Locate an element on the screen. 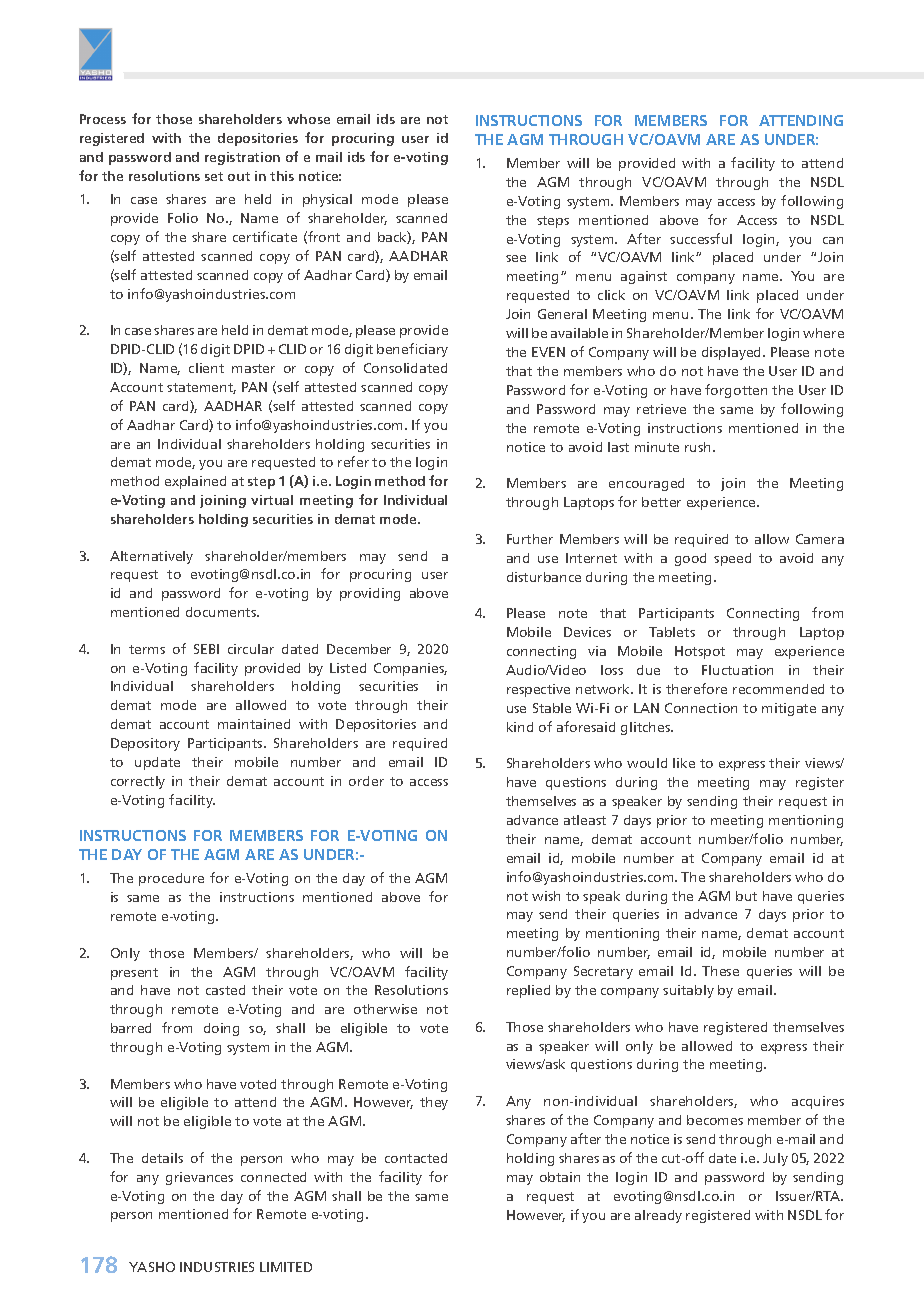 This screenshot has width=924, height=1308. beneficiary is located at coordinates (412, 350).
